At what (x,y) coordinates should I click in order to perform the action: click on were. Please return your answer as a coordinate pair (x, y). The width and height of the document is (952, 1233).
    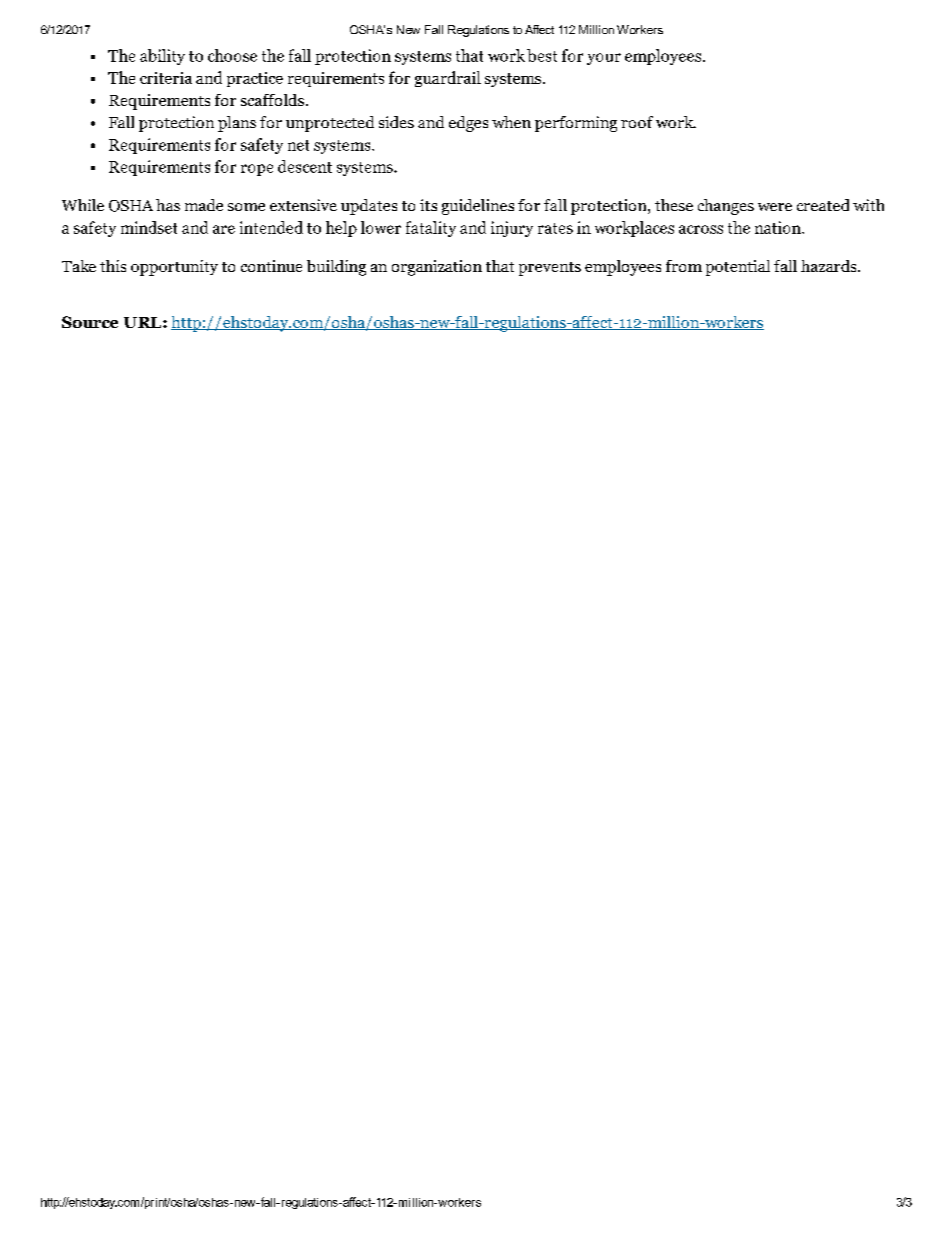
    Looking at the image, I should click on (775, 207).
